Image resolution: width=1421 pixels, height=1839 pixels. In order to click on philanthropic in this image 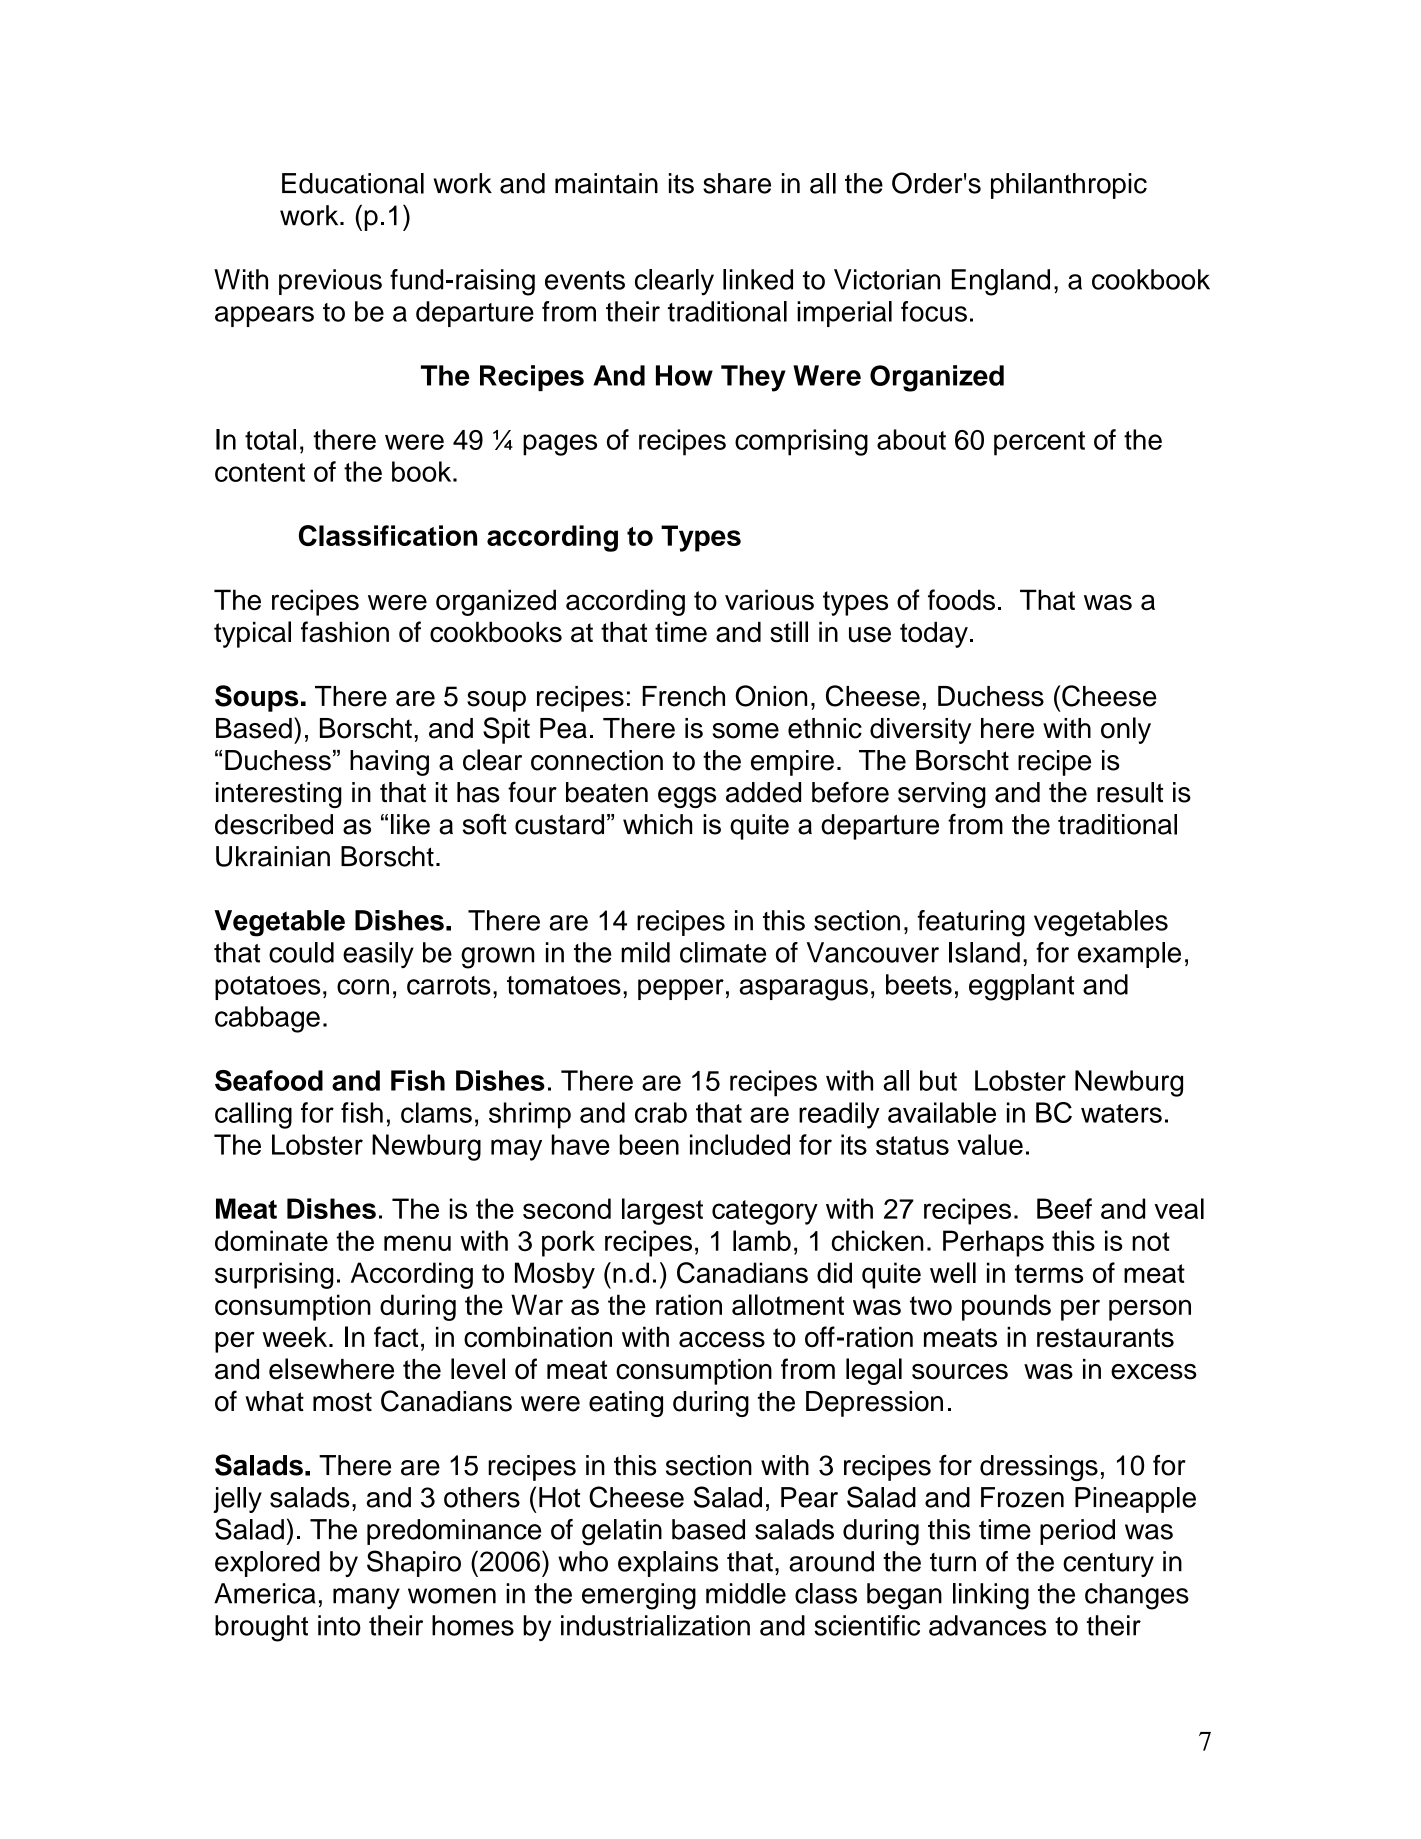, I will do `click(1069, 186)`.
